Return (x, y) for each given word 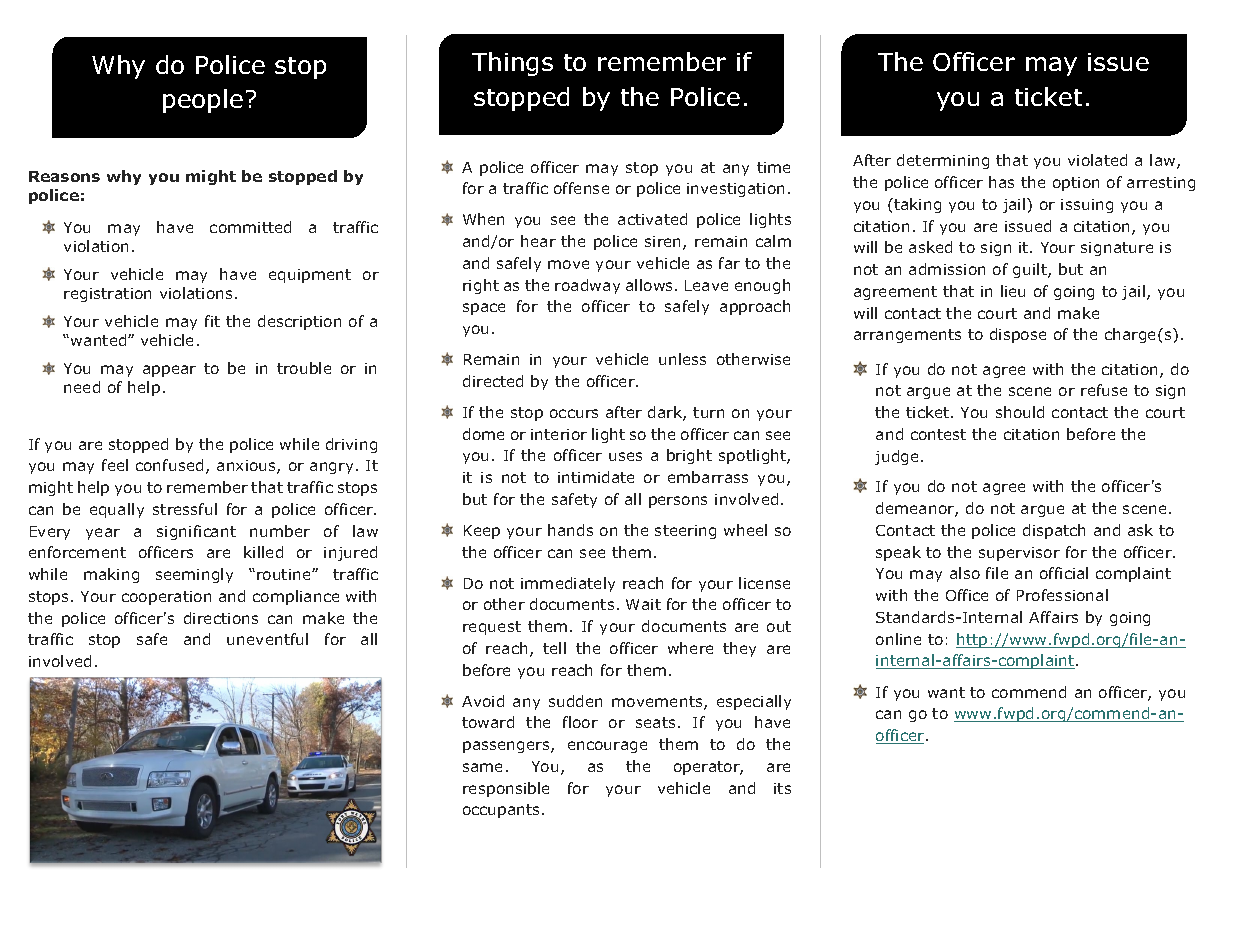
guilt (1031, 270)
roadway (587, 286)
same (482, 767)
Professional (1062, 595)
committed (250, 227)
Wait (643, 604)
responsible (506, 789)
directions (221, 618)
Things (512, 64)
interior (559, 434)
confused (169, 465)
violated (1097, 160)
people (203, 101)
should (1020, 412)
